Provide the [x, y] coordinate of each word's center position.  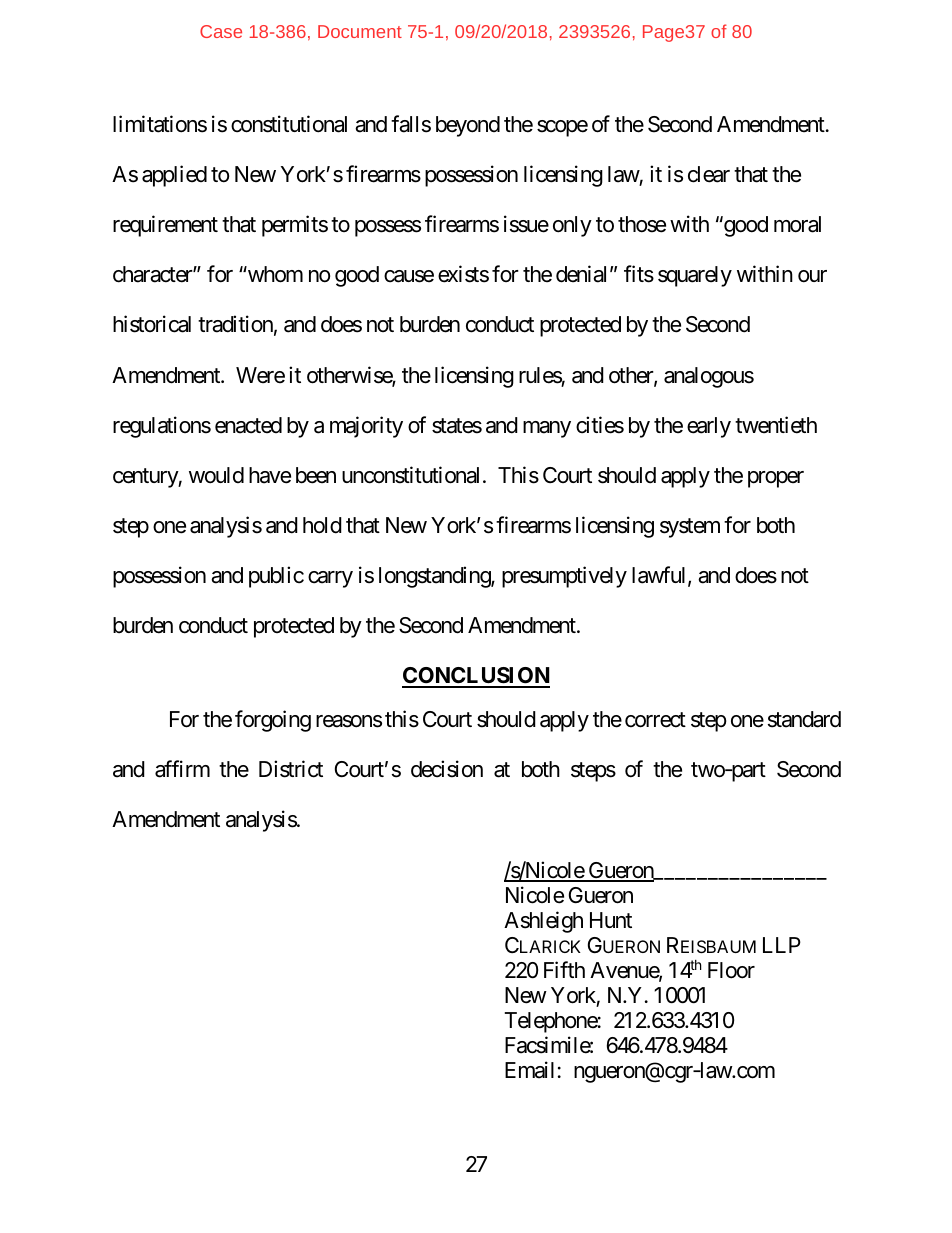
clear [709, 174]
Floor [731, 970]
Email [529, 1070]
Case [221, 31]
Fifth [564, 969]
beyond [468, 126]
